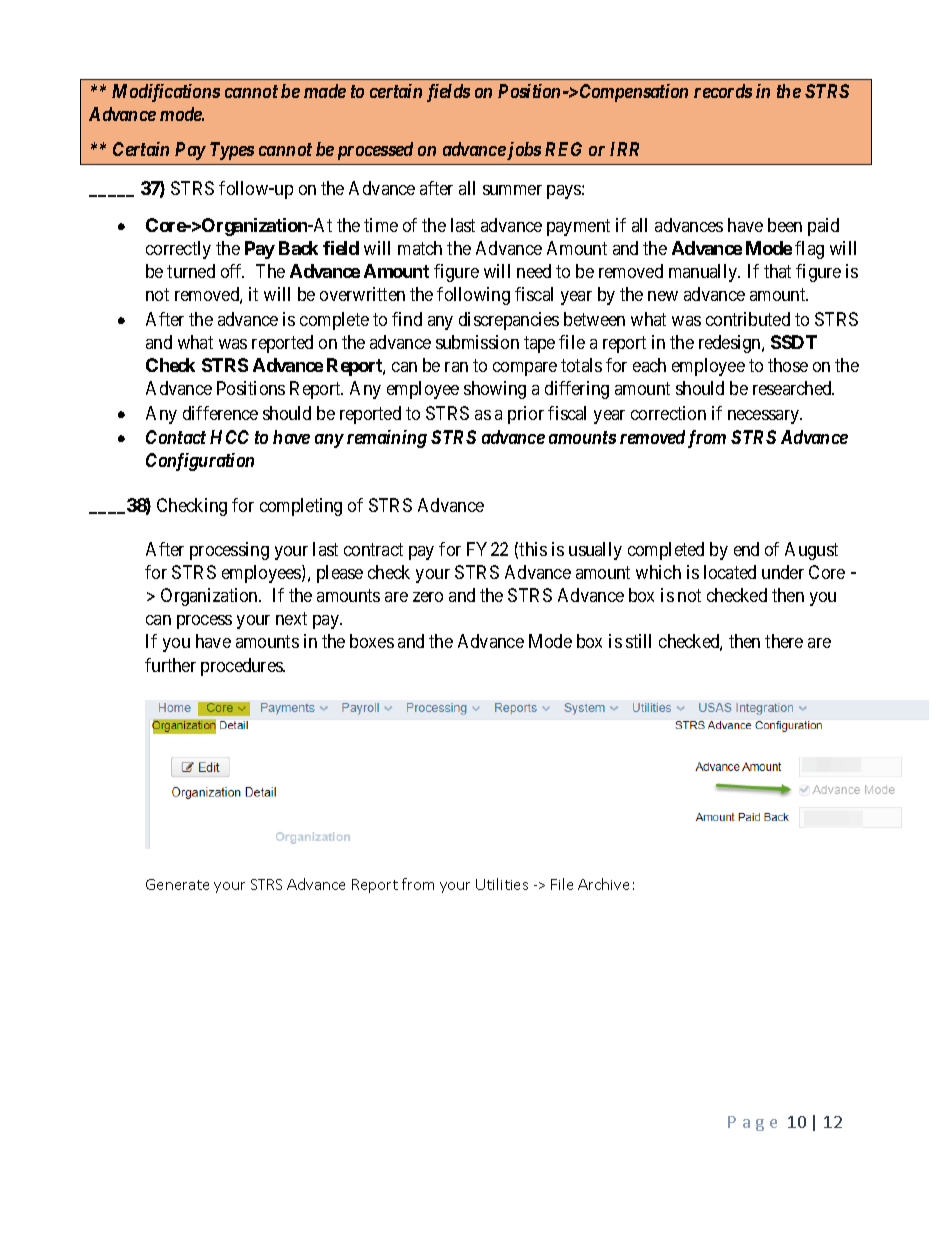 The height and width of the page is (1233, 952). Describe the element at coordinates (525, 369) in the page. I see `compare` at that location.
